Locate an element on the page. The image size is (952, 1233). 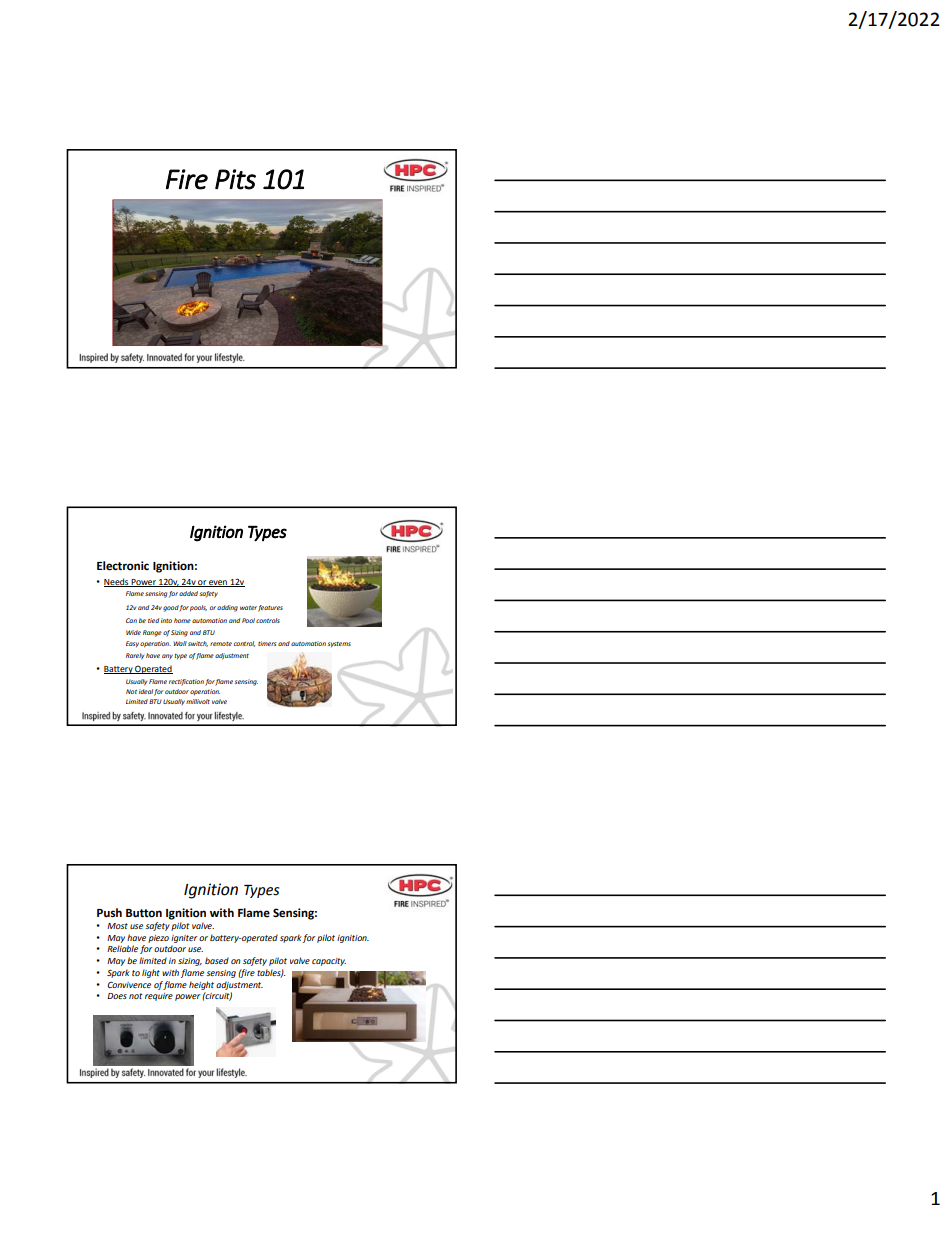
added is located at coordinates (188, 593).
